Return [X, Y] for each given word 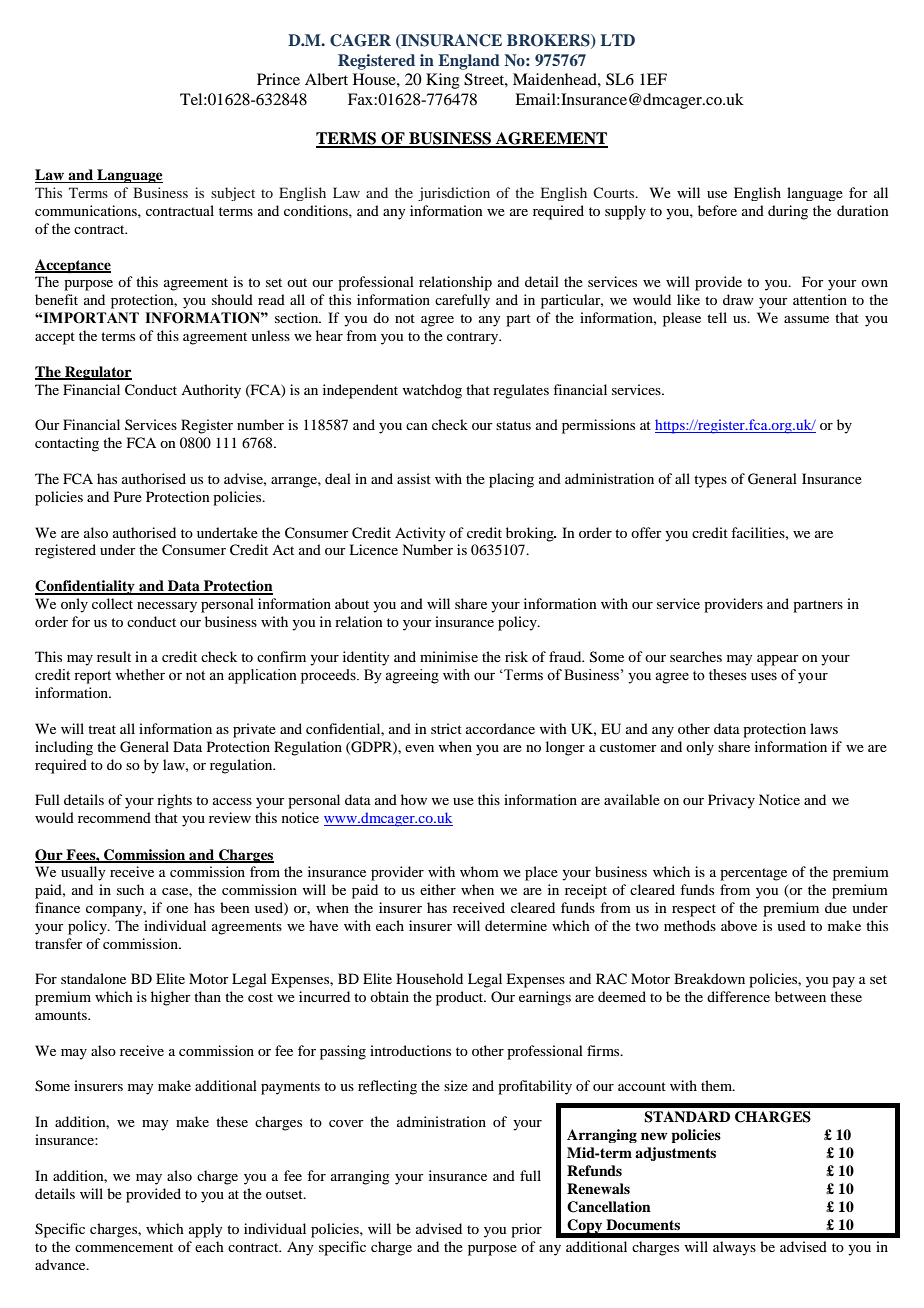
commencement [124, 1247]
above [739, 925]
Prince [278, 79]
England [469, 62]
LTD [618, 40]
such [130, 889]
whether [140, 675]
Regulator [97, 373]
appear [778, 660]
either [438, 889]
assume [806, 319]
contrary [474, 338]
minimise [449, 656]
